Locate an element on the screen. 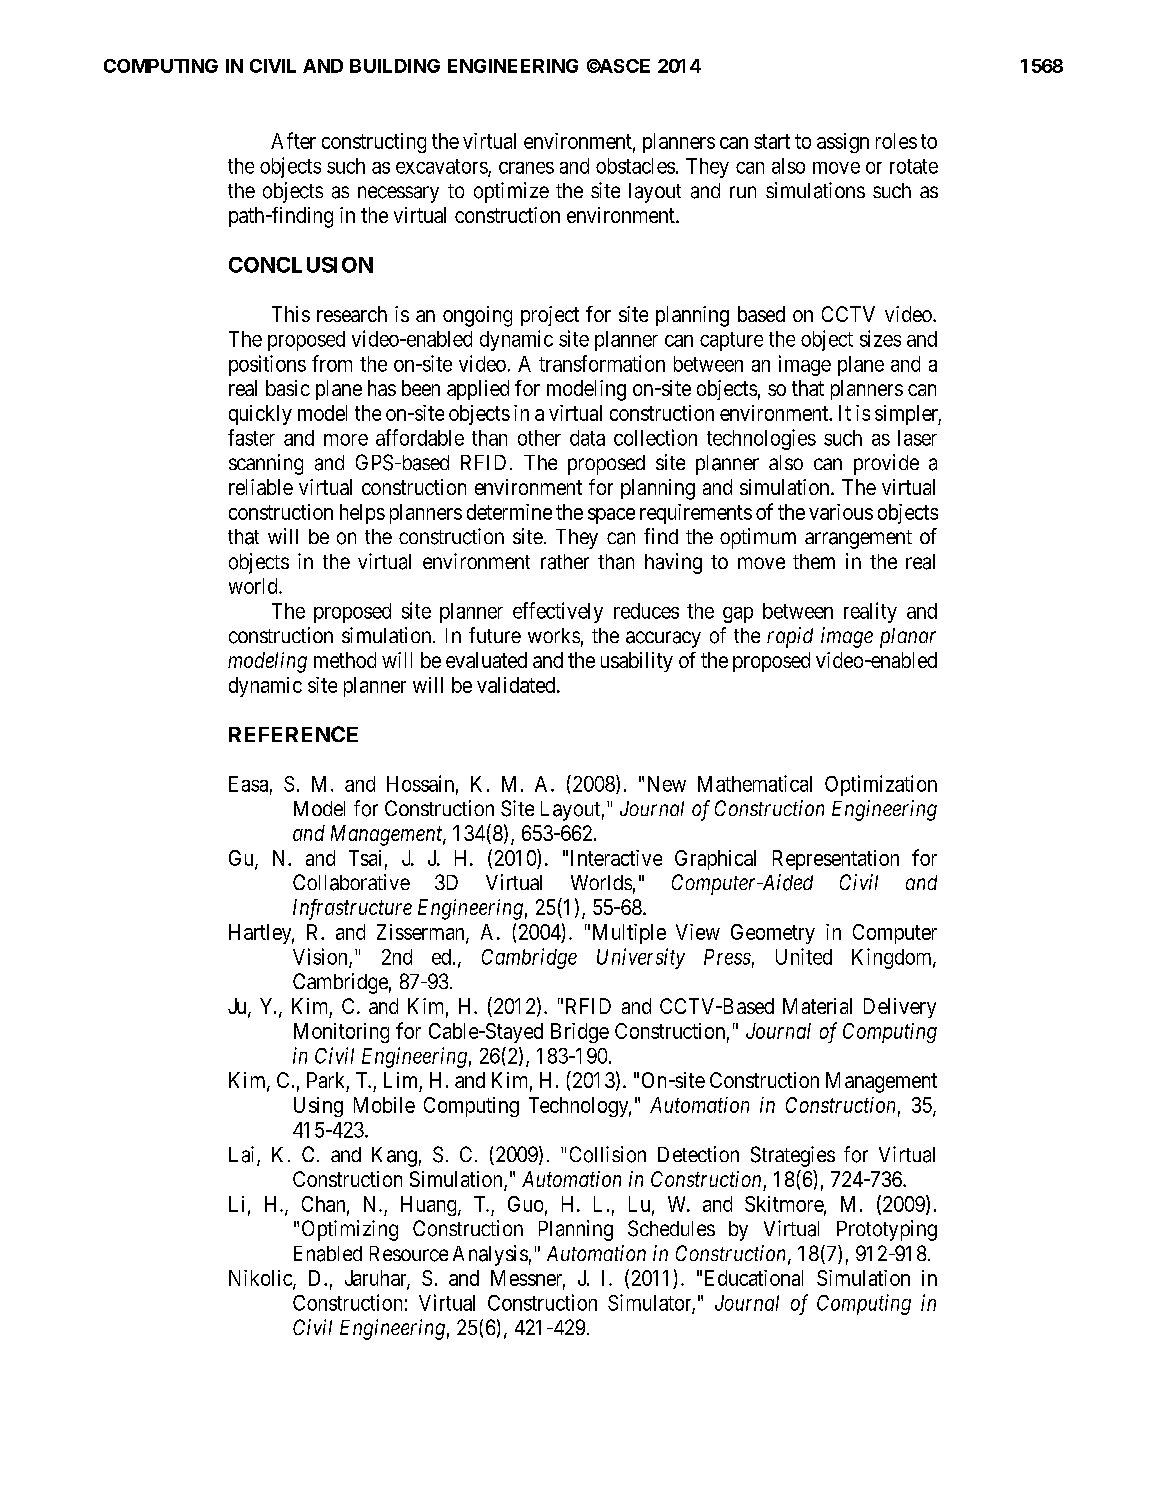  rapid is located at coordinates (790, 637).
